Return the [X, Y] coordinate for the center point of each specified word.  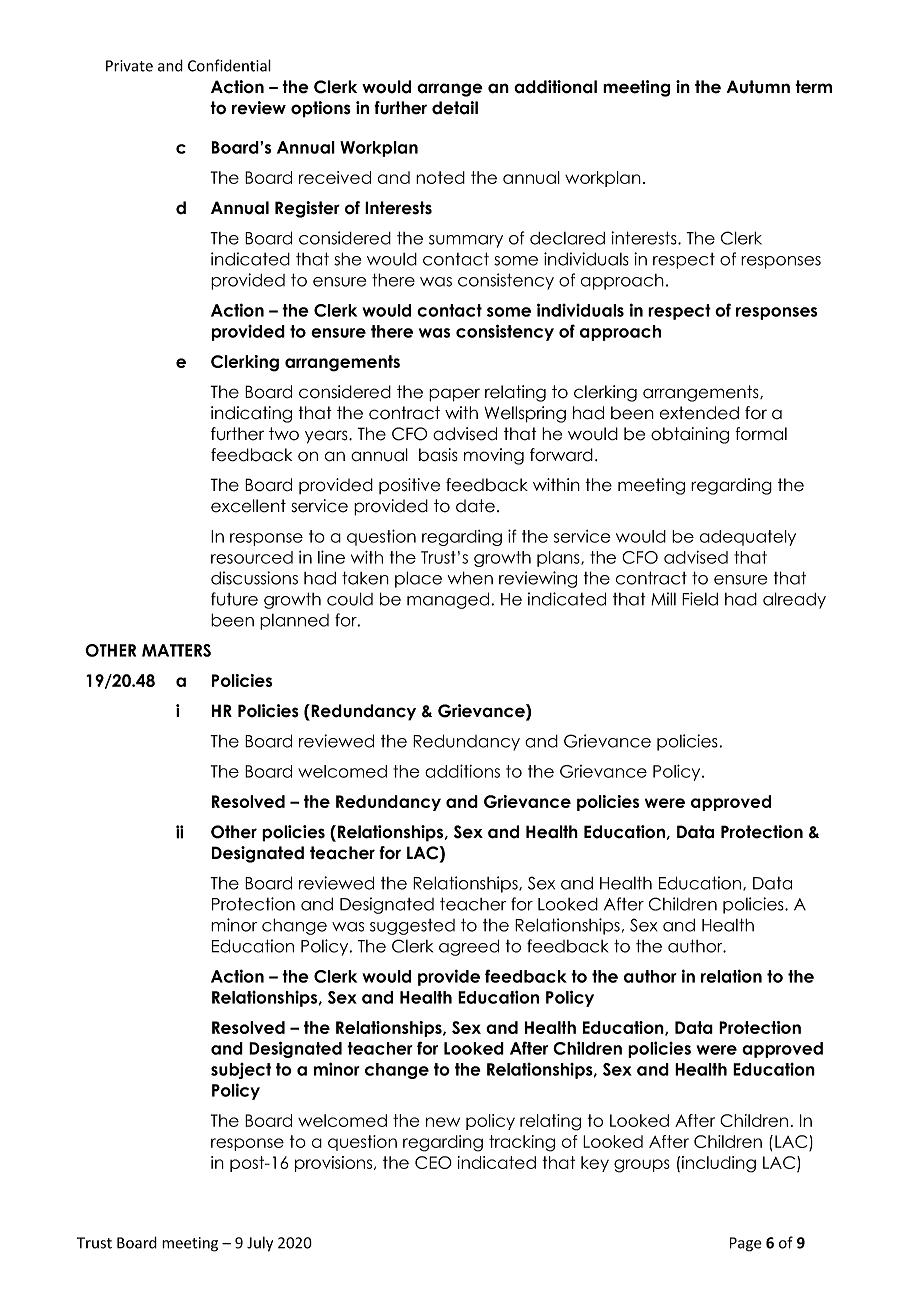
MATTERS [176, 650]
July [260, 1244]
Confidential [229, 65]
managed [448, 600]
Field [700, 599]
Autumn [758, 87]
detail [455, 108]
